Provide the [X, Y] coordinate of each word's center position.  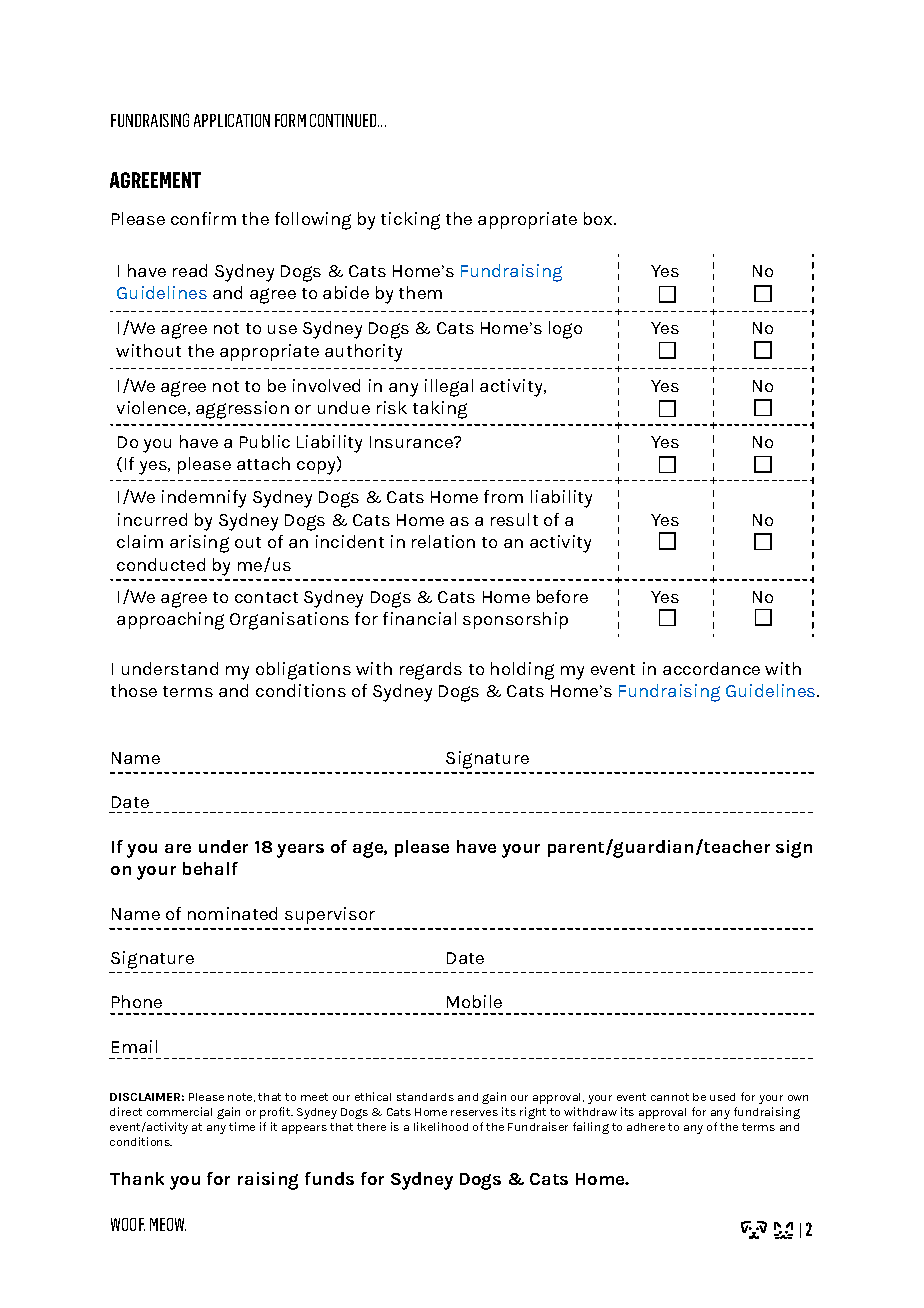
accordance [711, 668]
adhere [646, 1127]
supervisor [330, 915]
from [503, 496]
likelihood [441, 1126]
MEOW [168, 1224]
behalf [210, 868]
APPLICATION [232, 120]
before [562, 596]
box [599, 218]
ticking [410, 221]
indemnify [204, 499]
